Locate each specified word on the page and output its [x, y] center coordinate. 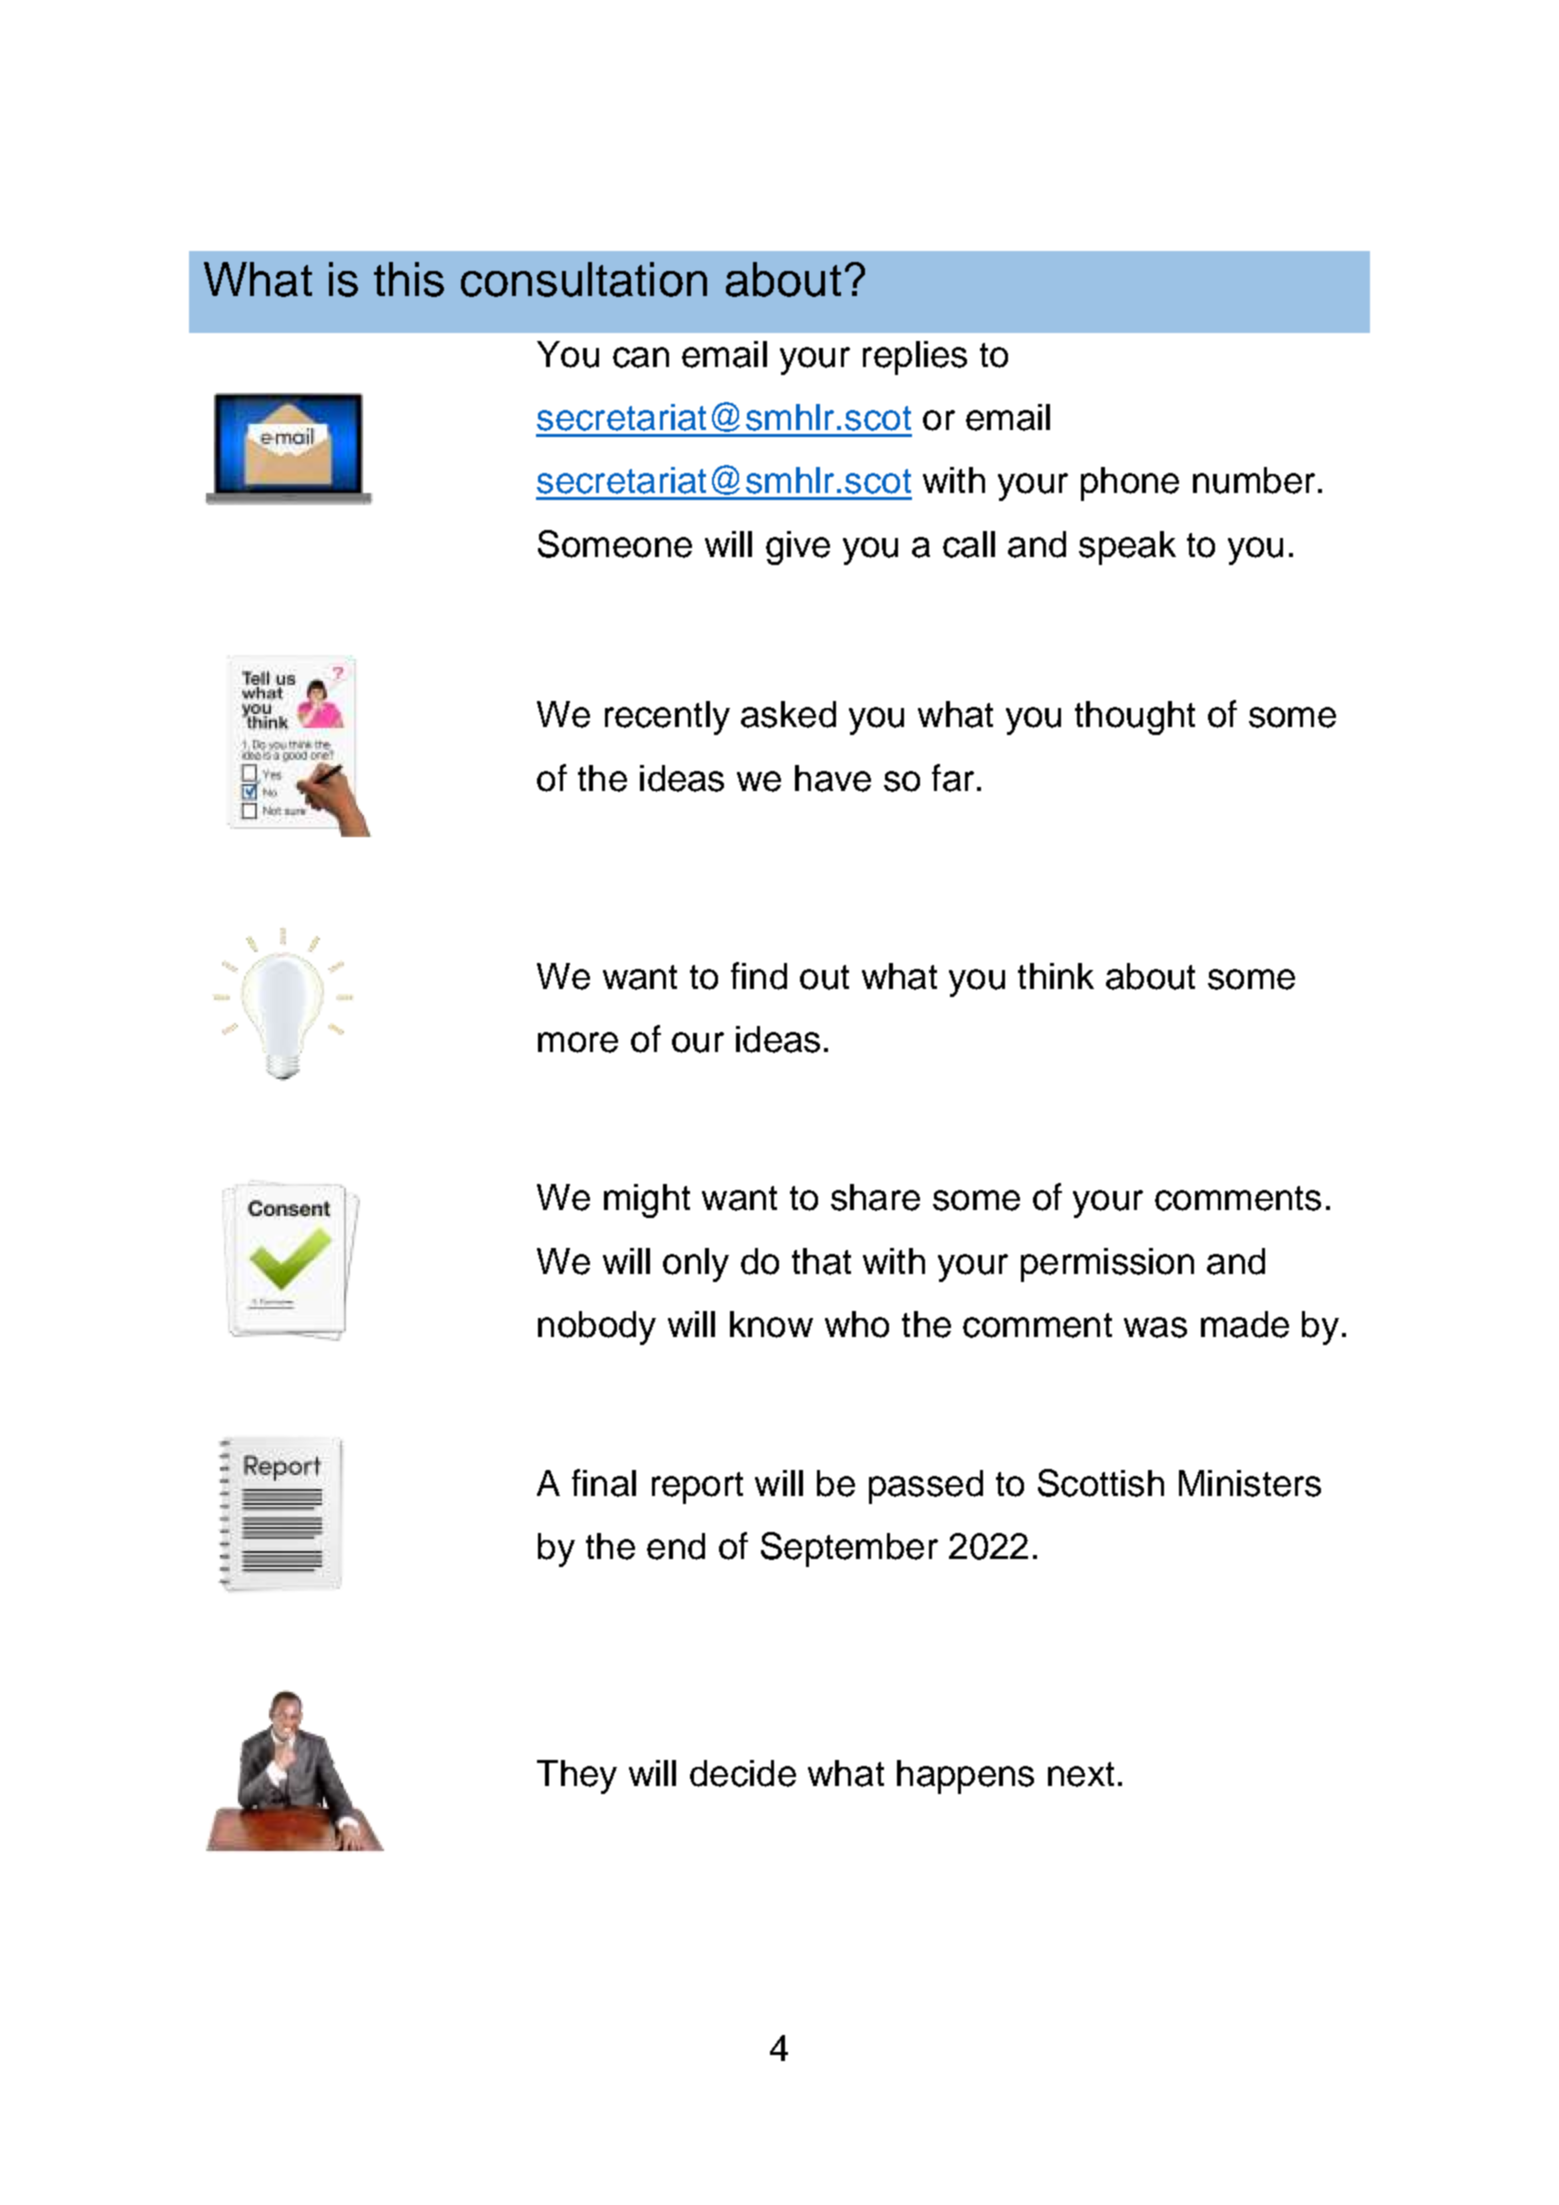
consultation [584, 279]
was [1155, 1327]
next [1081, 1774]
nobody [597, 1328]
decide [743, 1773]
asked [788, 714]
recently [667, 718]
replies [915, 358]
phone [1130, 484]
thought [1135, 718]
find [759, 976]
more [578, 1042]
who [857, 1324]
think [1056, 976]
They [577, 1777]
